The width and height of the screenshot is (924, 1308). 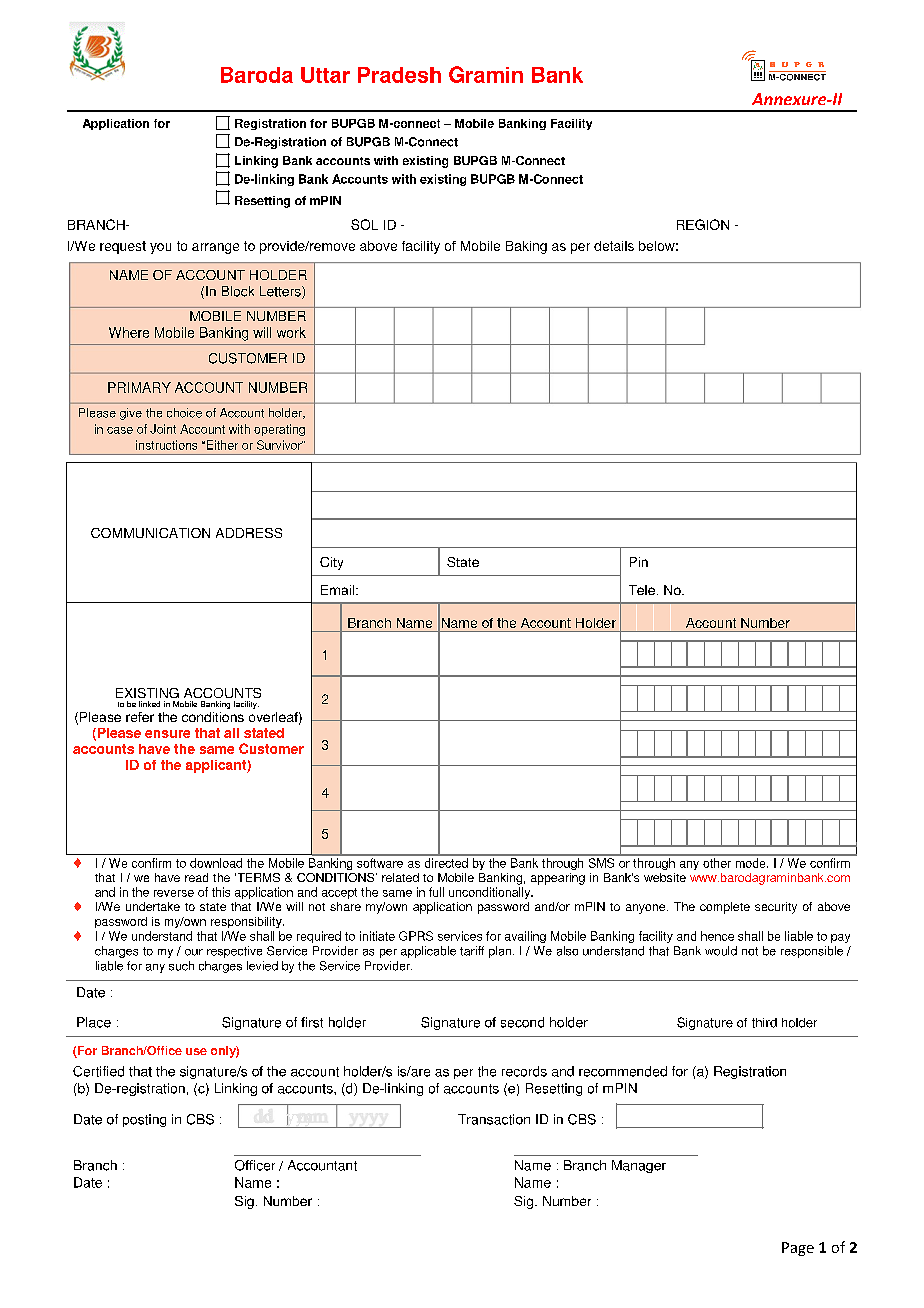 I want to click on REGION, so click(x=703, y=224).
